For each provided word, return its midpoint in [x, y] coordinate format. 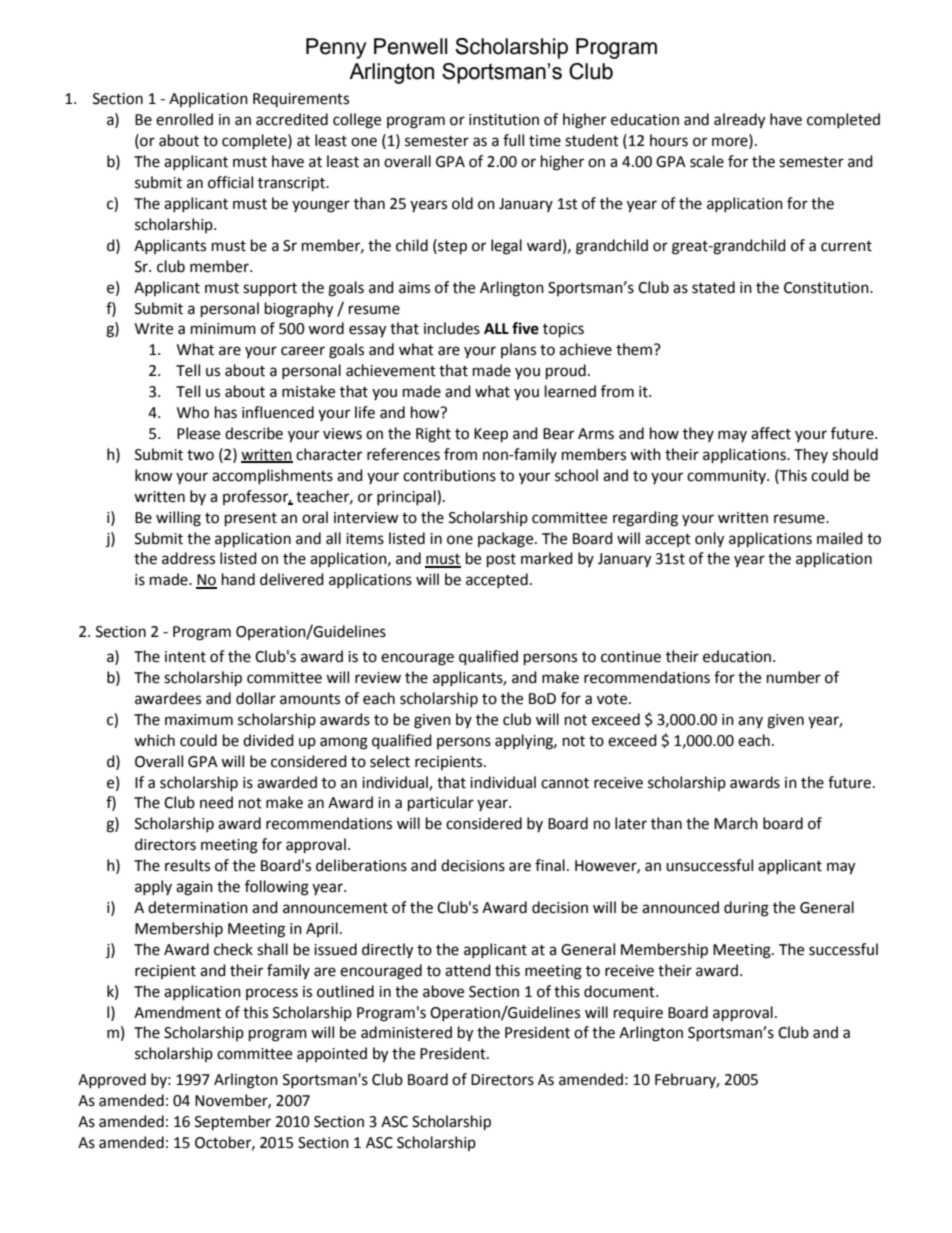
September [233, 1123]
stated [713, 287]
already [739, 121]
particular [441, 804]
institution [504, 120]
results [187, 865]
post [501, 561]
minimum [223, 329]
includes [452, 328]
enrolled [184, 119]
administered [406, 1032]
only [709, 540]
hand [238, 579]
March [736, 823]
